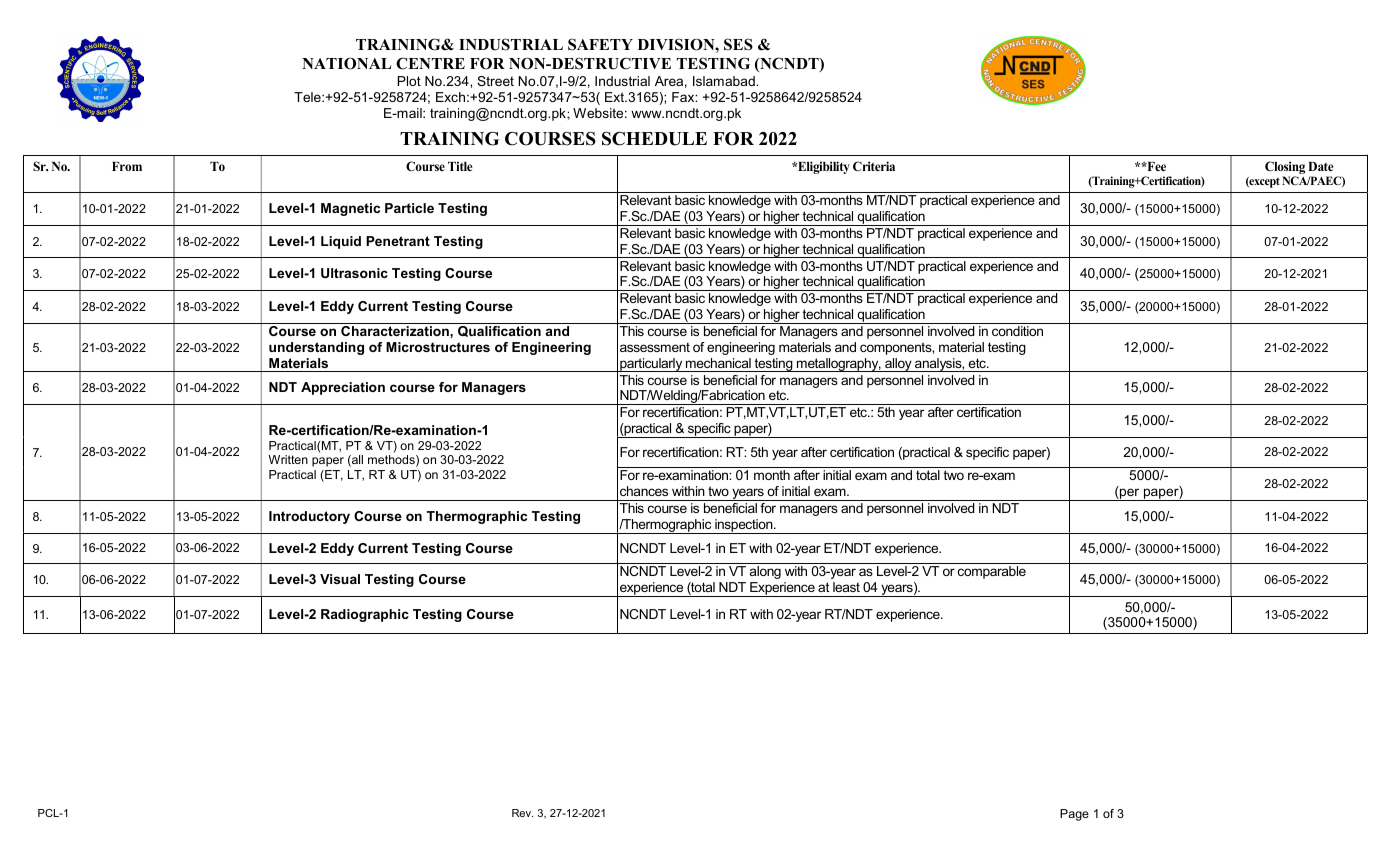 Image resolution: width=1400 pixels, height=850 pixels. What do you see at coordinates (644, 491) in the screenshot?
I see `chances` at bounding box center [644, 491].
